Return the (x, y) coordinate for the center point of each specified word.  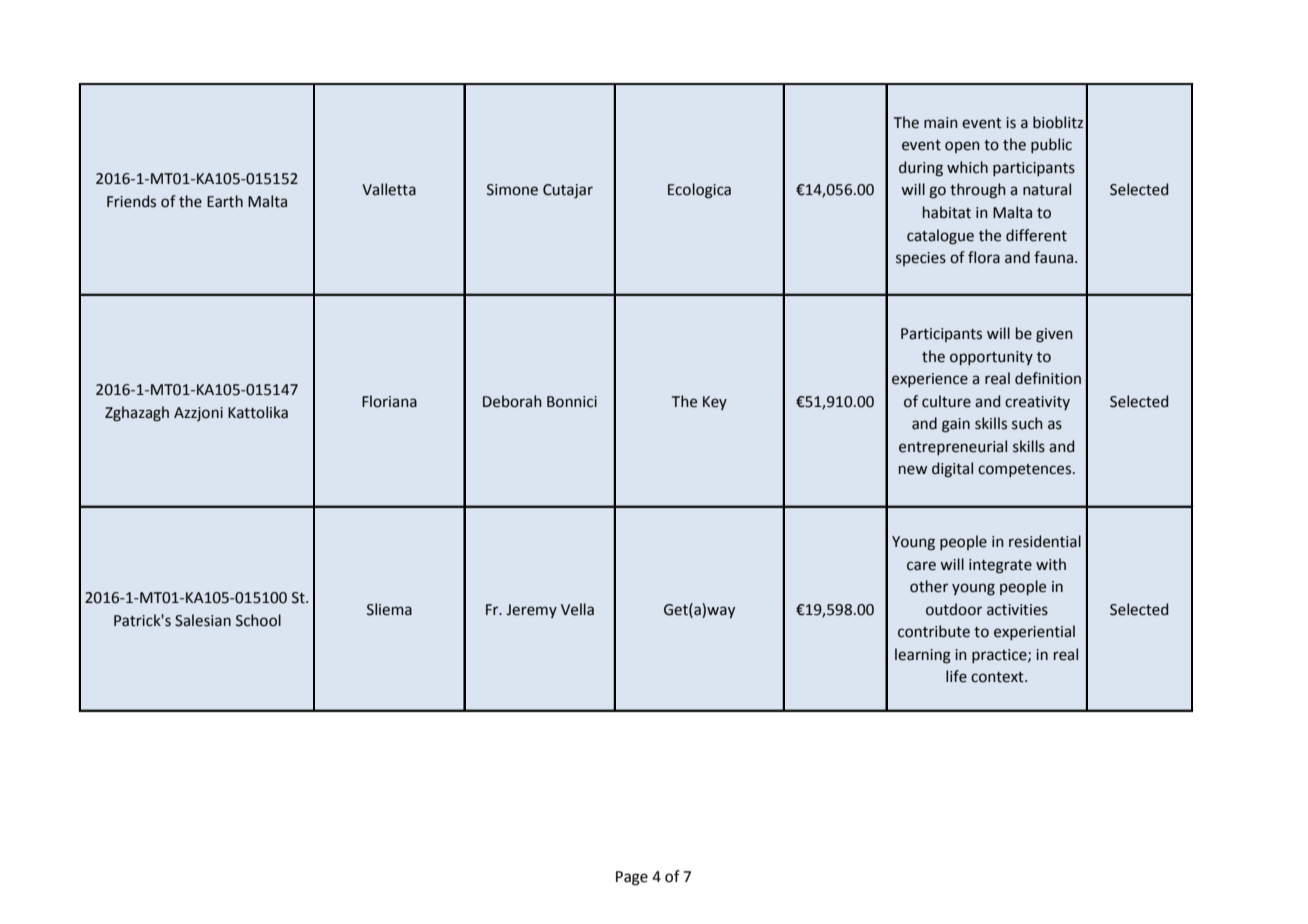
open (962, 147)
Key (715, 403)
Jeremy (531, 611)
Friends (131, 201)
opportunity (991, 358)
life (956, 676)
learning (923, 656)
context (998, 677)
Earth (225, 201)
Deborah (512, 401)
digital (952, 470)
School (258, 620)
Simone (512, 190)
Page (632, 878)
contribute (934, 631)
